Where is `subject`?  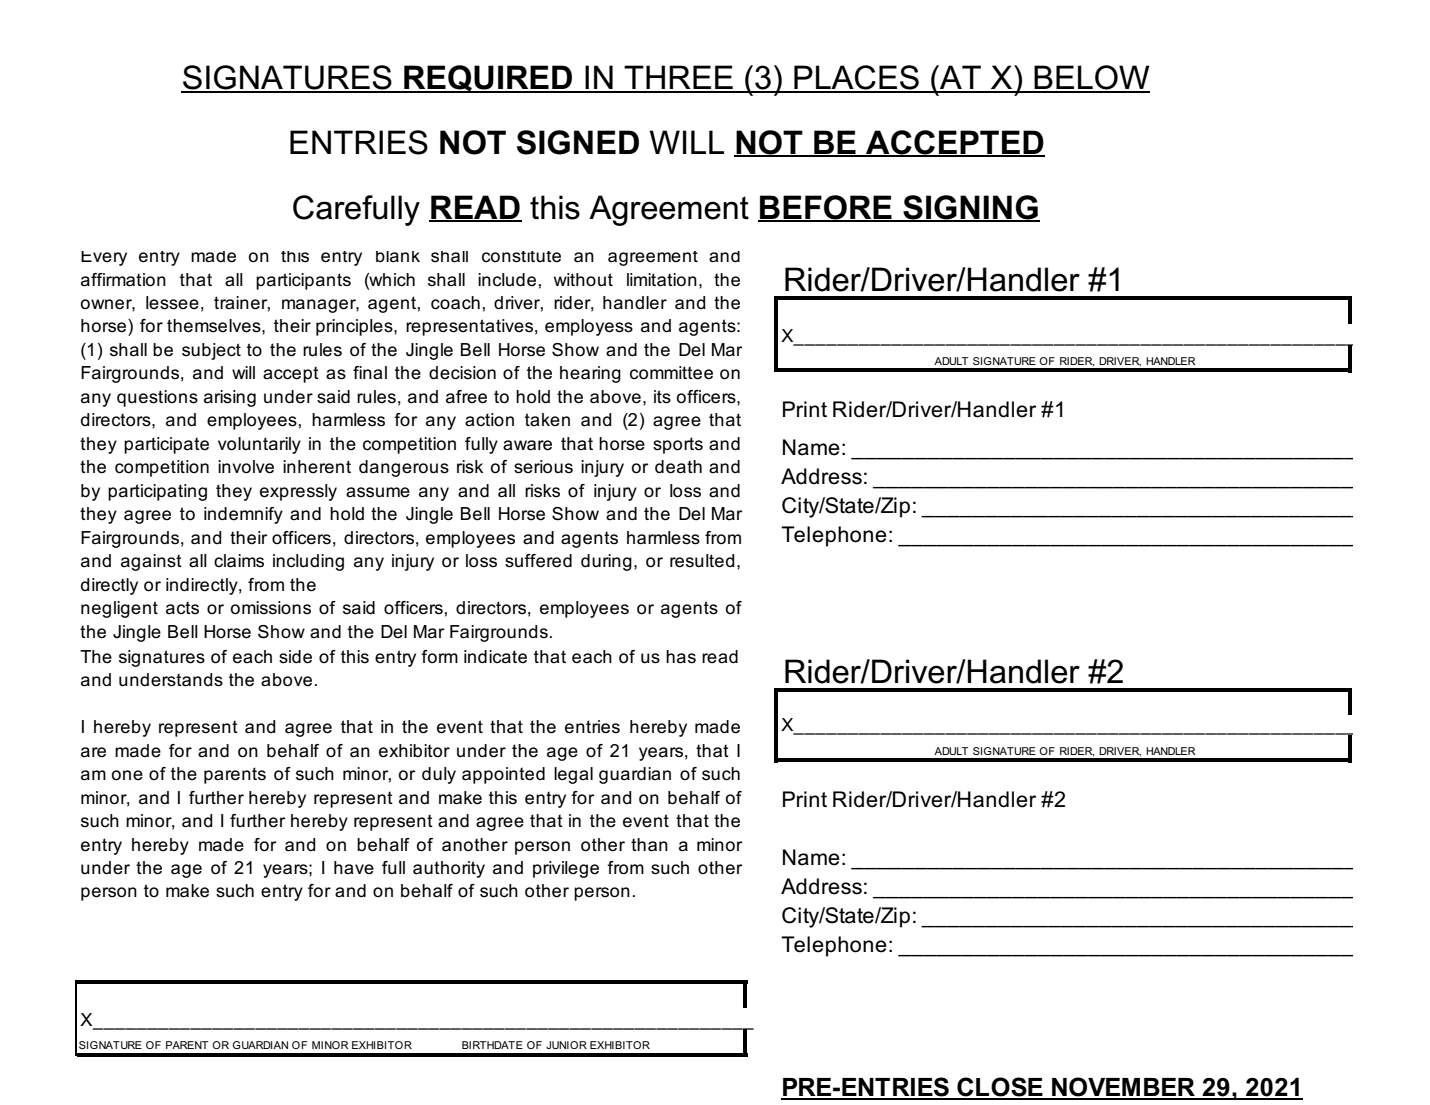 subject is located at coordinates (211, 351).
